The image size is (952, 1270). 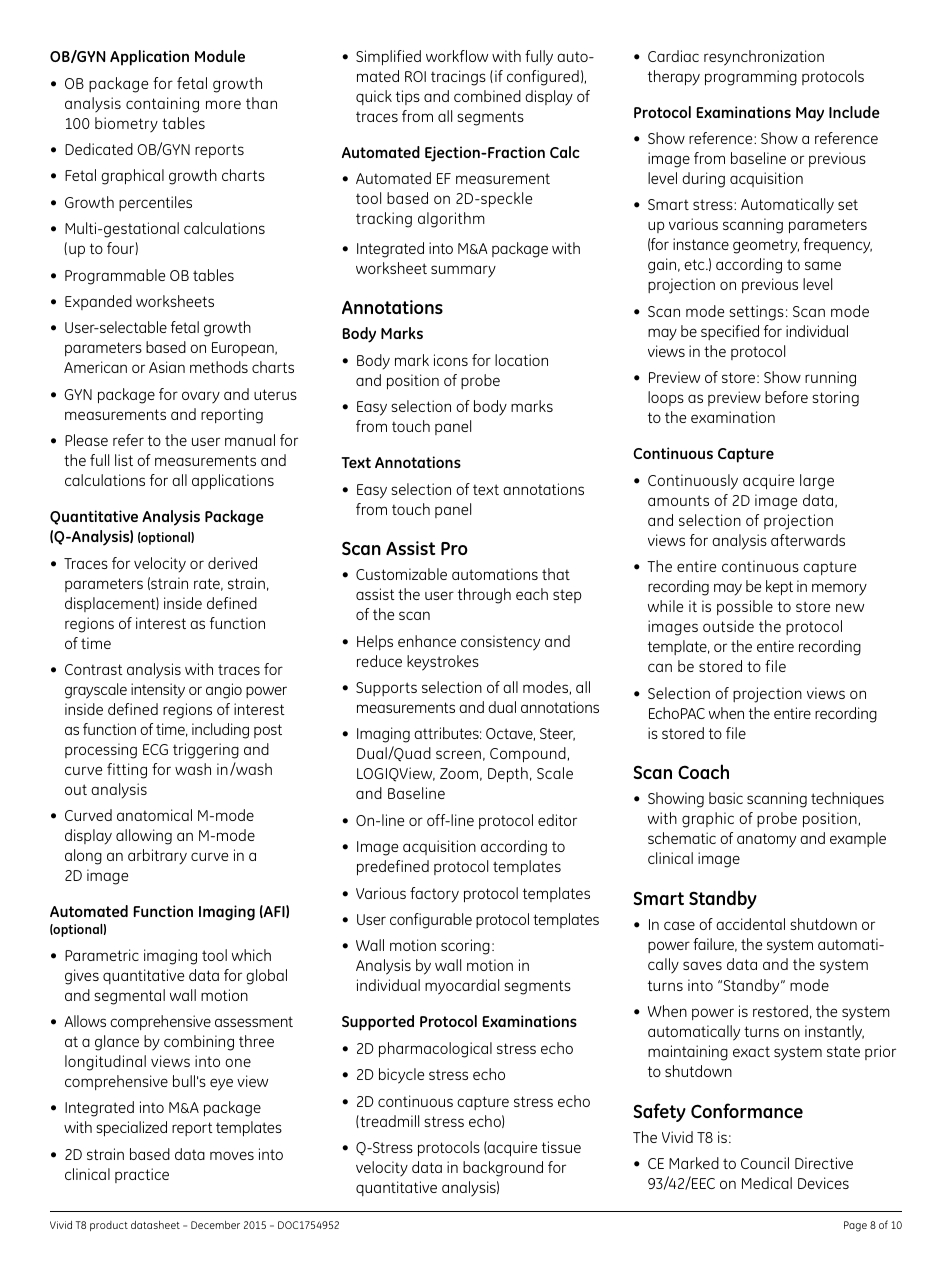 I want to click on intensity, so click(x=158, y=691).
